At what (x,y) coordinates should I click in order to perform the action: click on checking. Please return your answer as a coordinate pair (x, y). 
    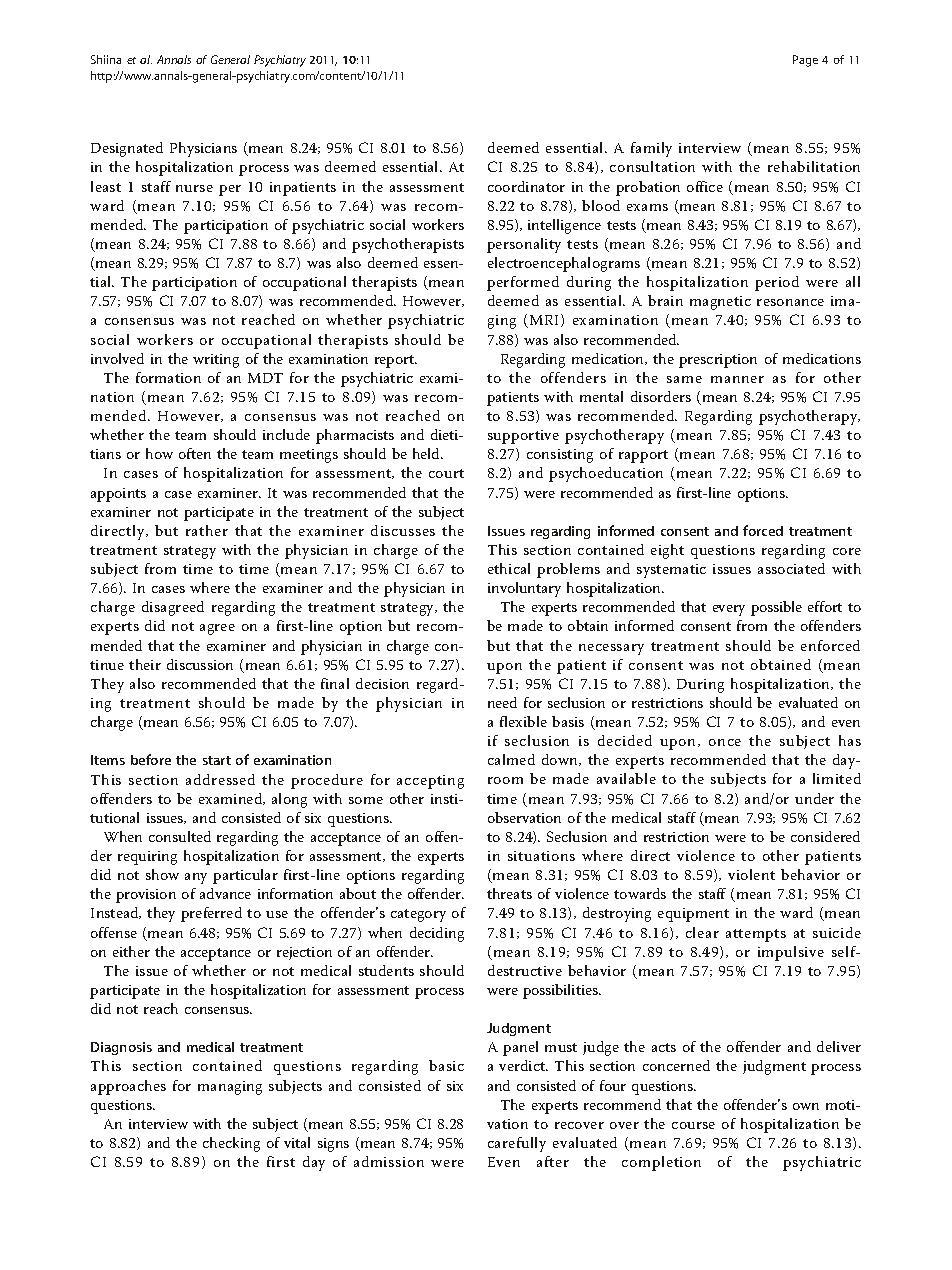
    Looking at the image, I should click on (231, 1144).
